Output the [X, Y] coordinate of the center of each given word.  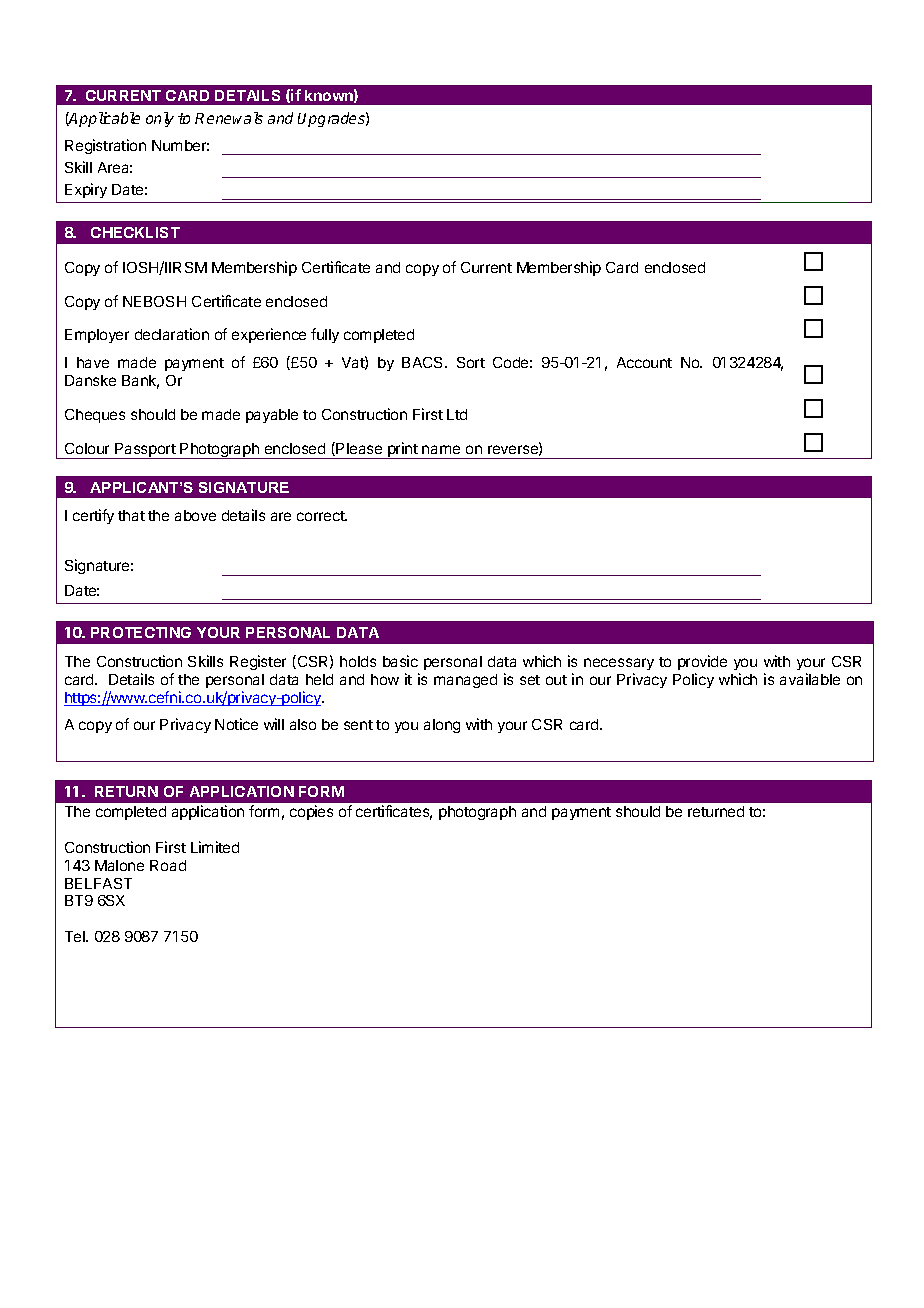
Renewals [229, 118]
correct [321, 516]
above [195, 515]
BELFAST [98, 883]
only [160, 119]
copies [311, 812]
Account [644, 362]
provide [702, 662]
